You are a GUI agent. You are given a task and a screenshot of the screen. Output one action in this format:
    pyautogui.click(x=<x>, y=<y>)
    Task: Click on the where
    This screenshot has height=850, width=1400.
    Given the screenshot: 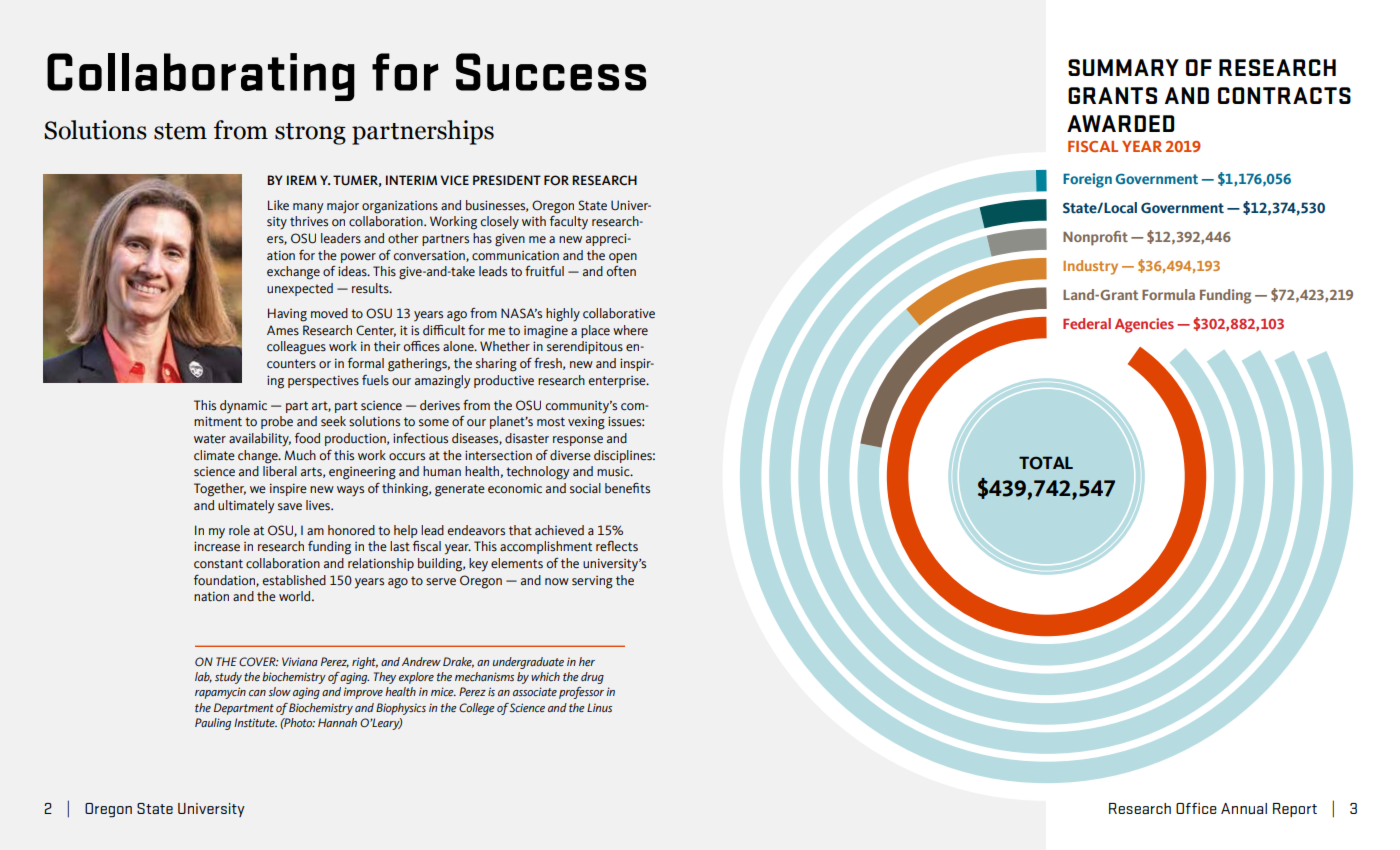 What is the action you would take?
    pyautogui.click(x=630, y=330)
